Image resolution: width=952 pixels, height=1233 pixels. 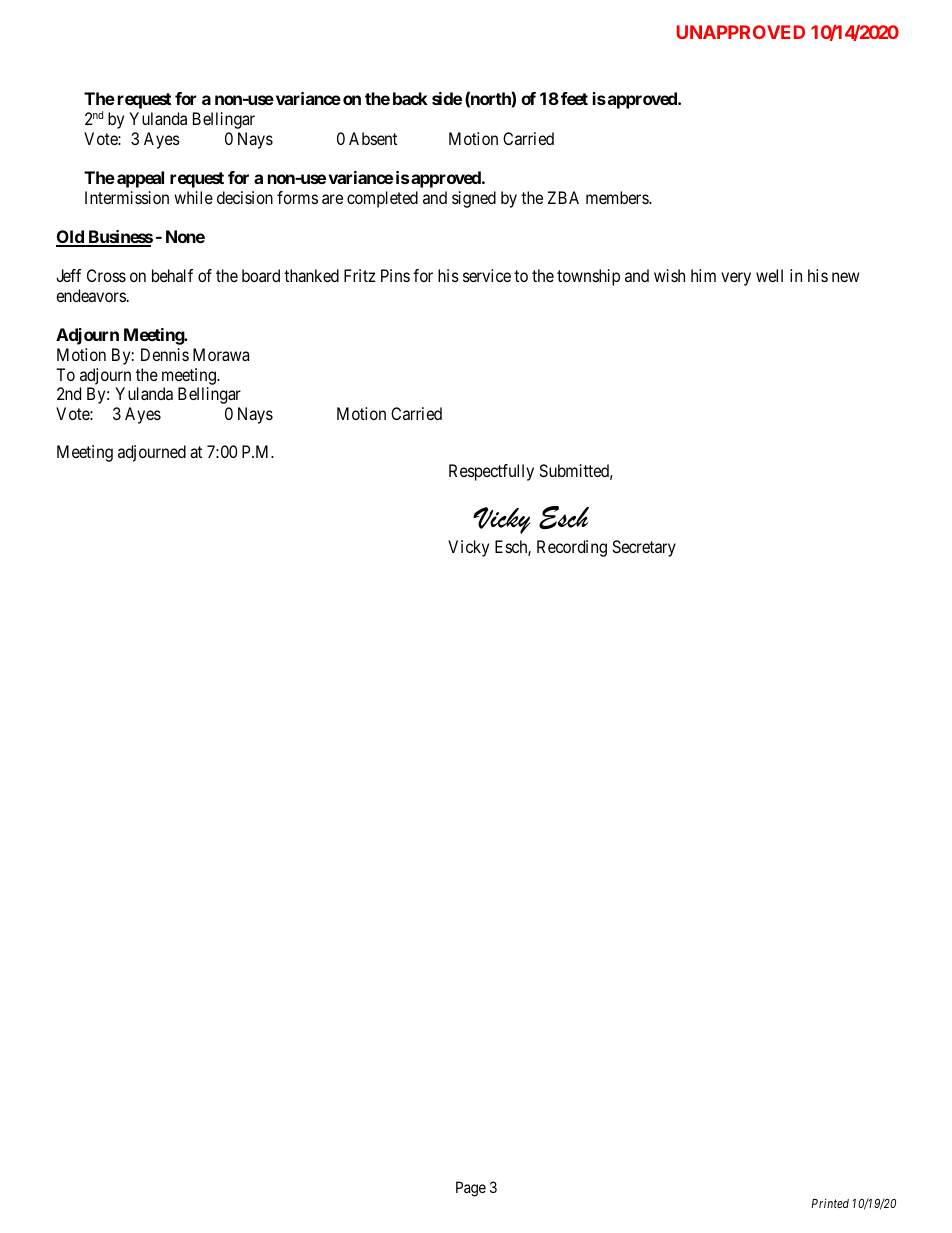 I want to click on endeavors, so click(x=91, y=295).
